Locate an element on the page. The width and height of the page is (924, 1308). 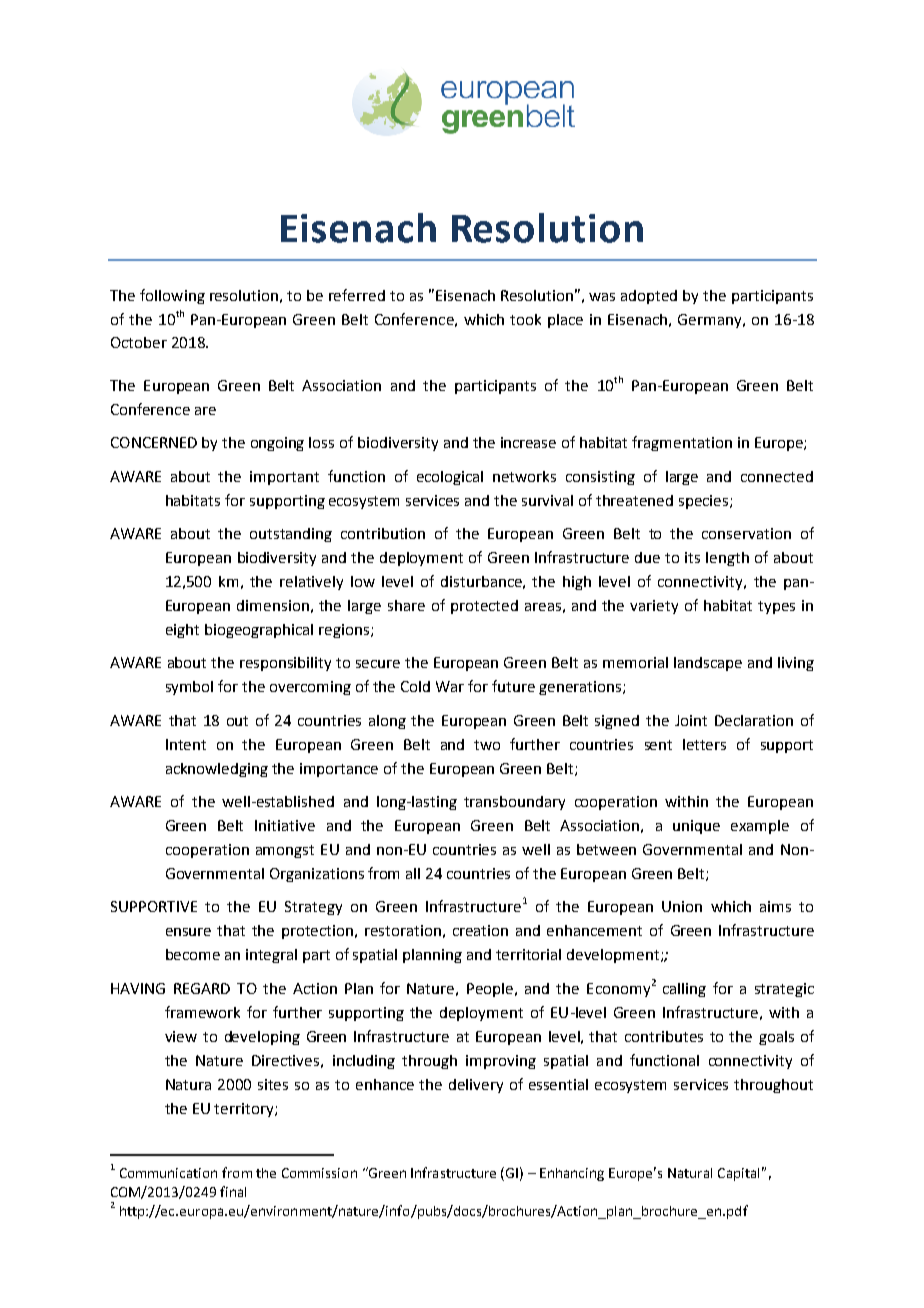
following is located at coordinates (172, 296).
